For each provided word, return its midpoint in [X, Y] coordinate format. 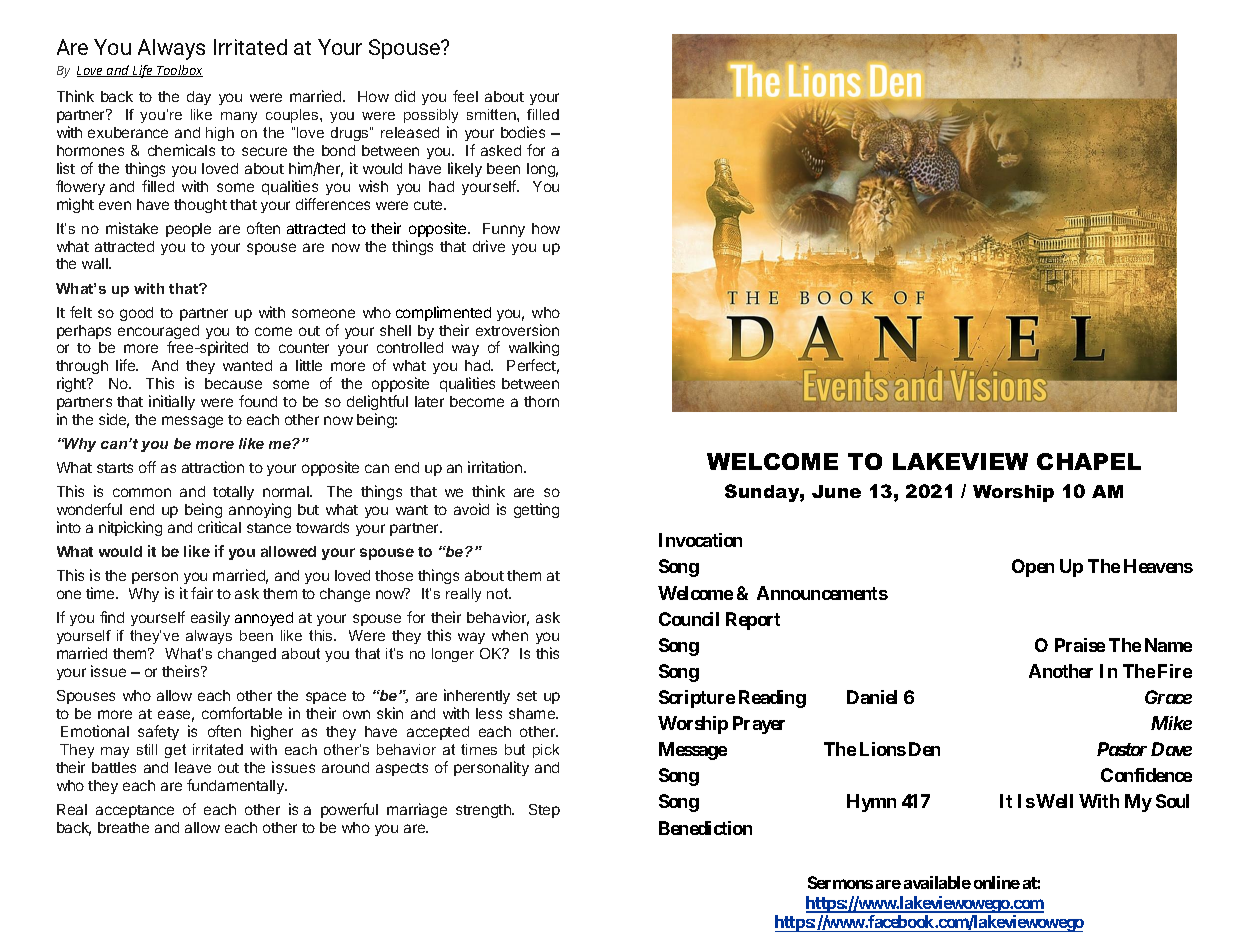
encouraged [158, 333]
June [836, 491]
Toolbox [179, 71]
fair [202, 593]
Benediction [705, 828]
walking [534, 350]
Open [1033, 568]
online [997, 882]
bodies [523, 132]
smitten [492, 114]
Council [689, 619]
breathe [123, 827]
